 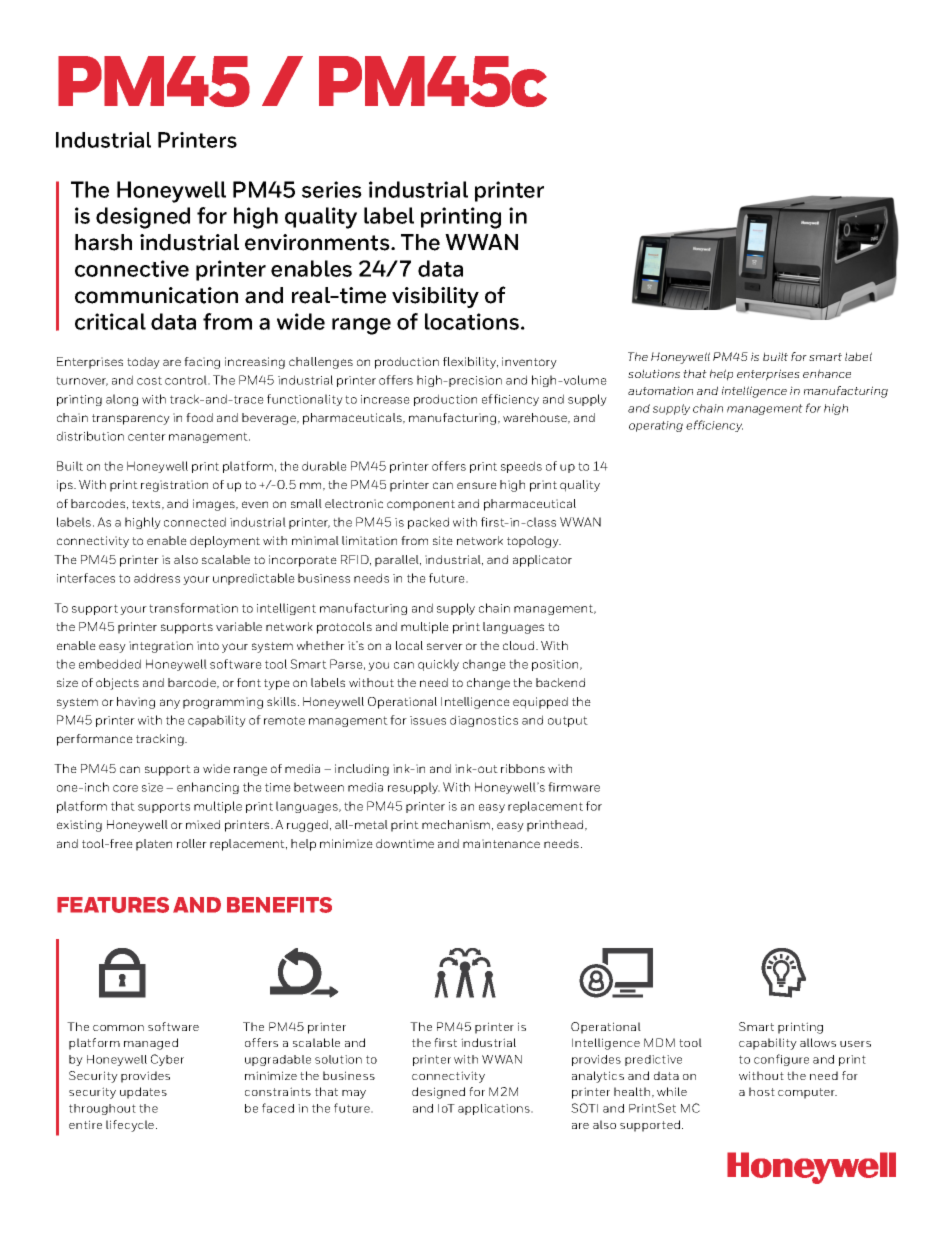 What do you see at coordinates (125, 788) in the screenshot?
I see `core` at bounding box center [125, 788].
